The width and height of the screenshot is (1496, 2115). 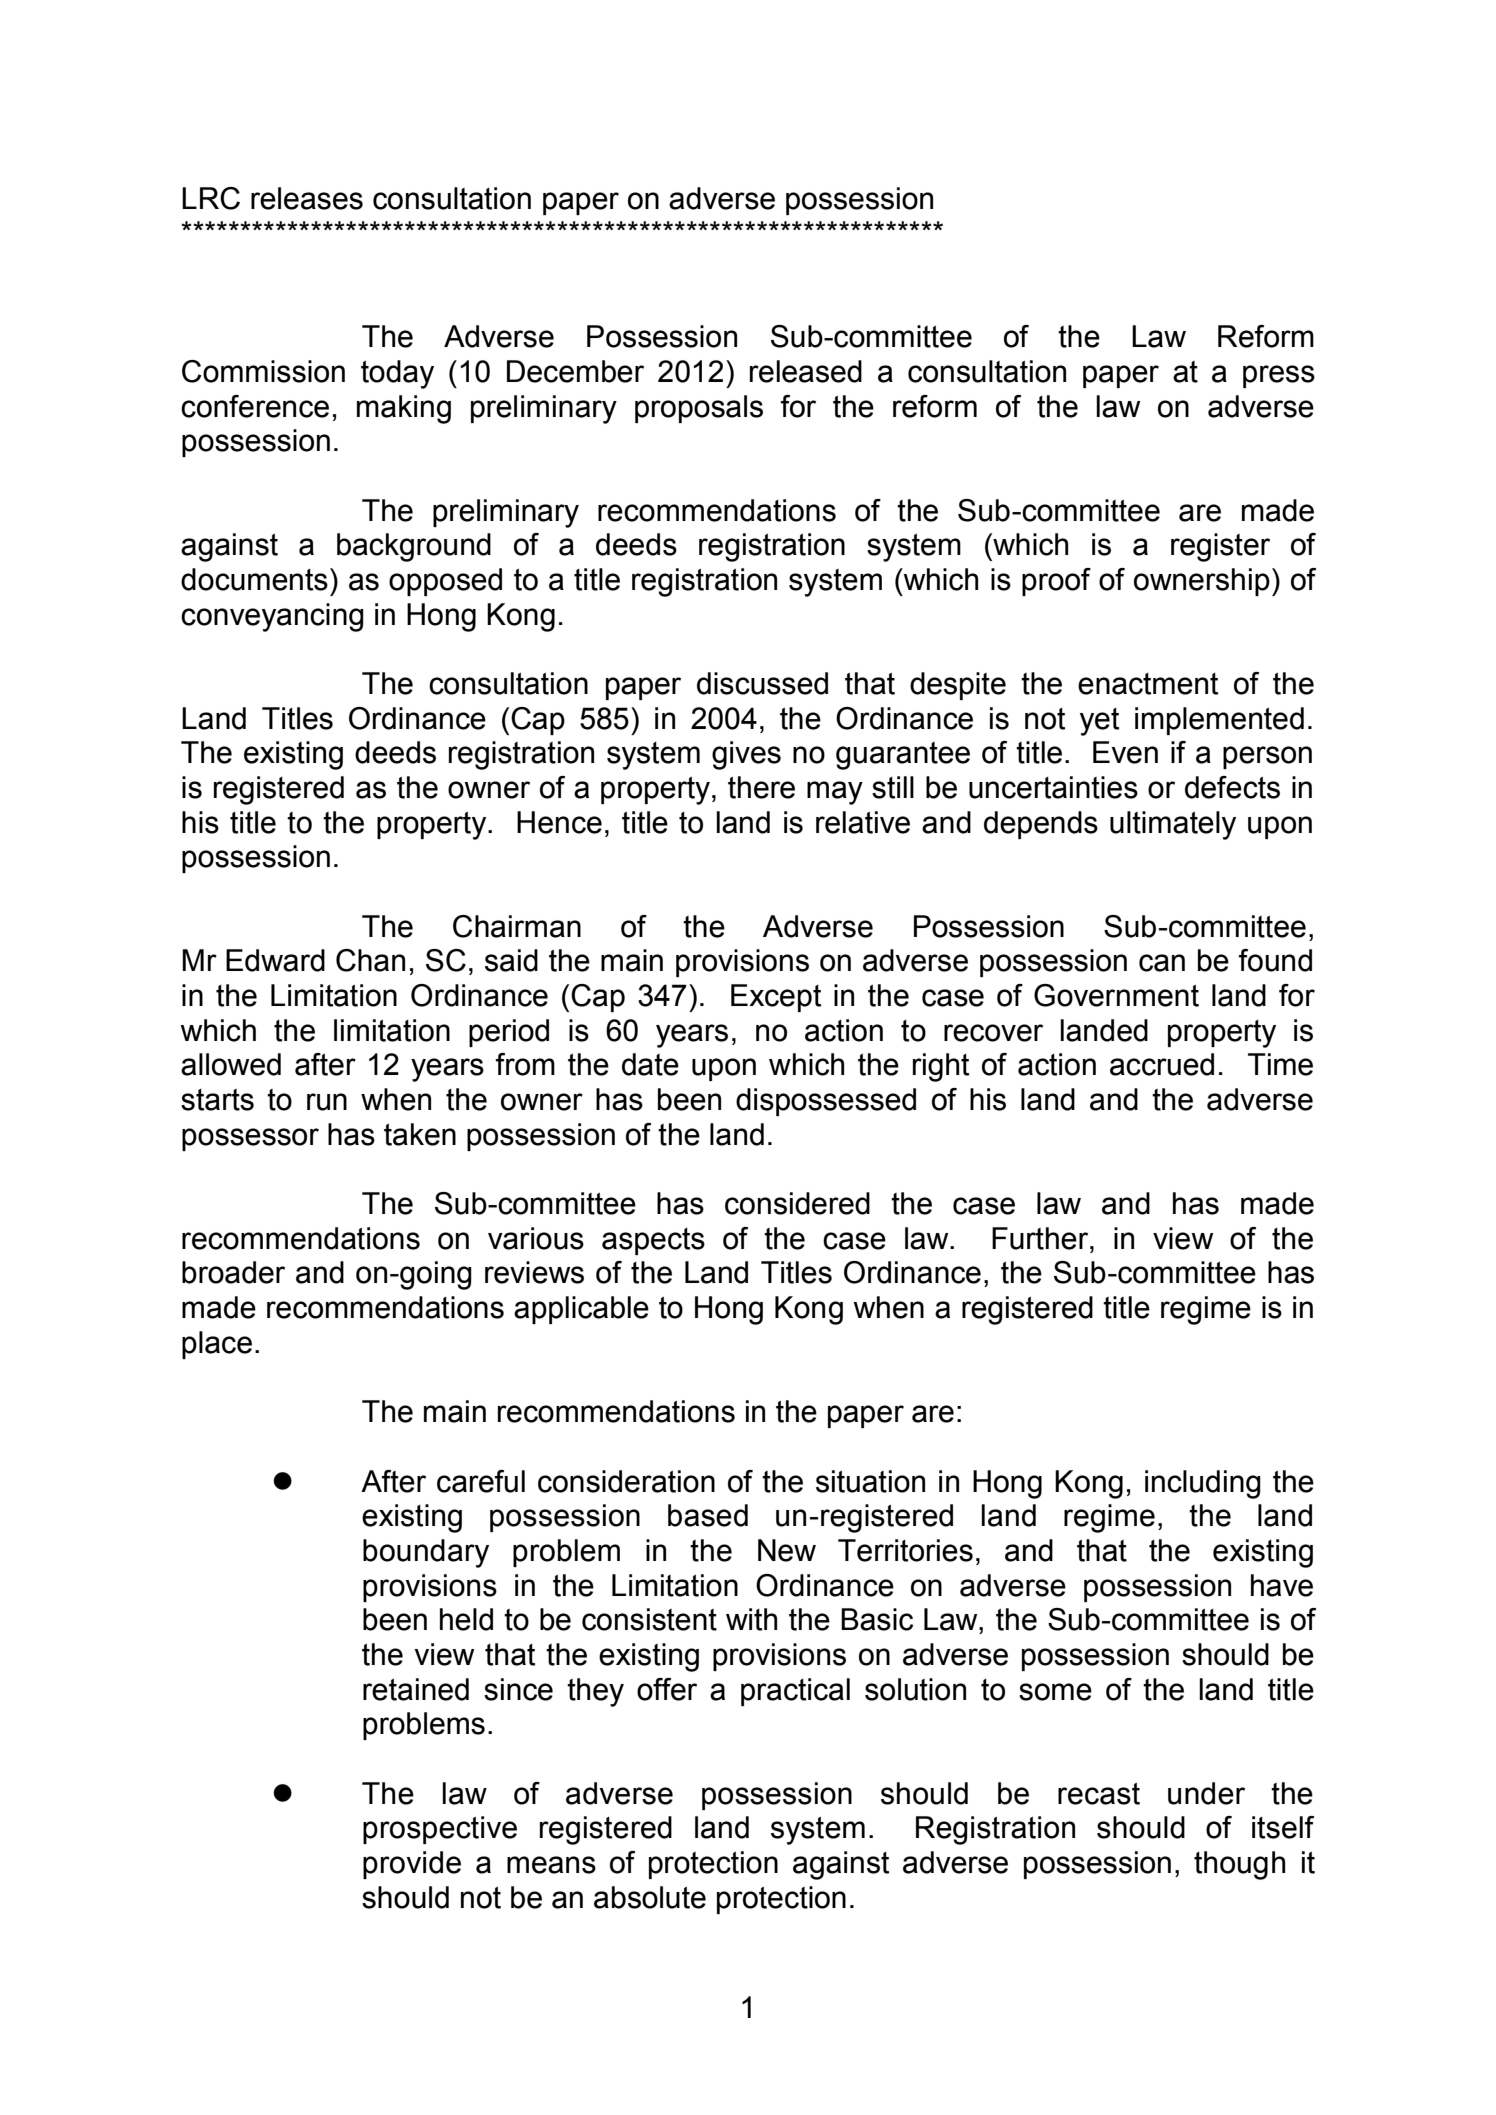 I want to click on provide, so click(x=412, y=1865).
